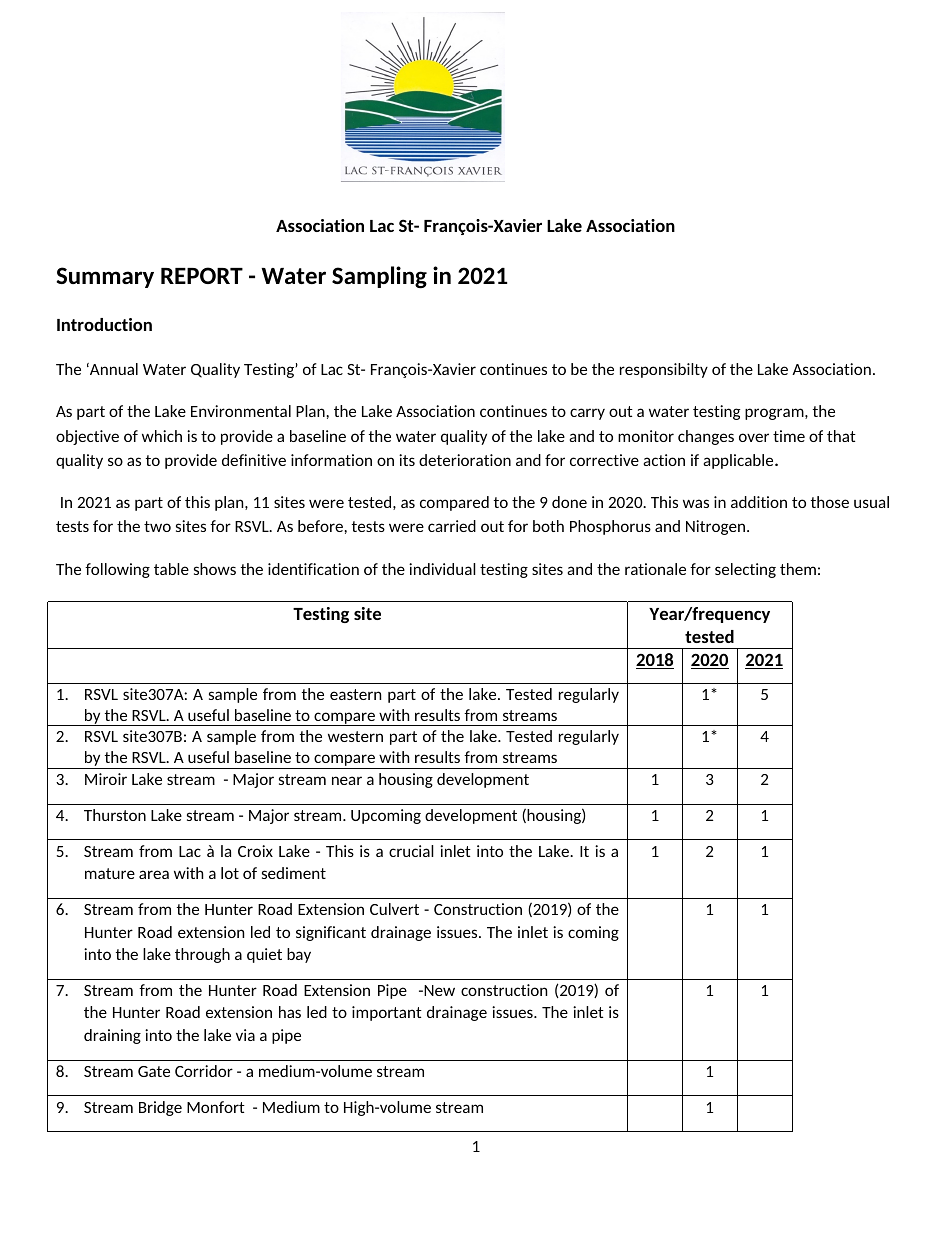  Describe the element at coordinates (202, 275) in the document. I see `REPORT` at that location.
